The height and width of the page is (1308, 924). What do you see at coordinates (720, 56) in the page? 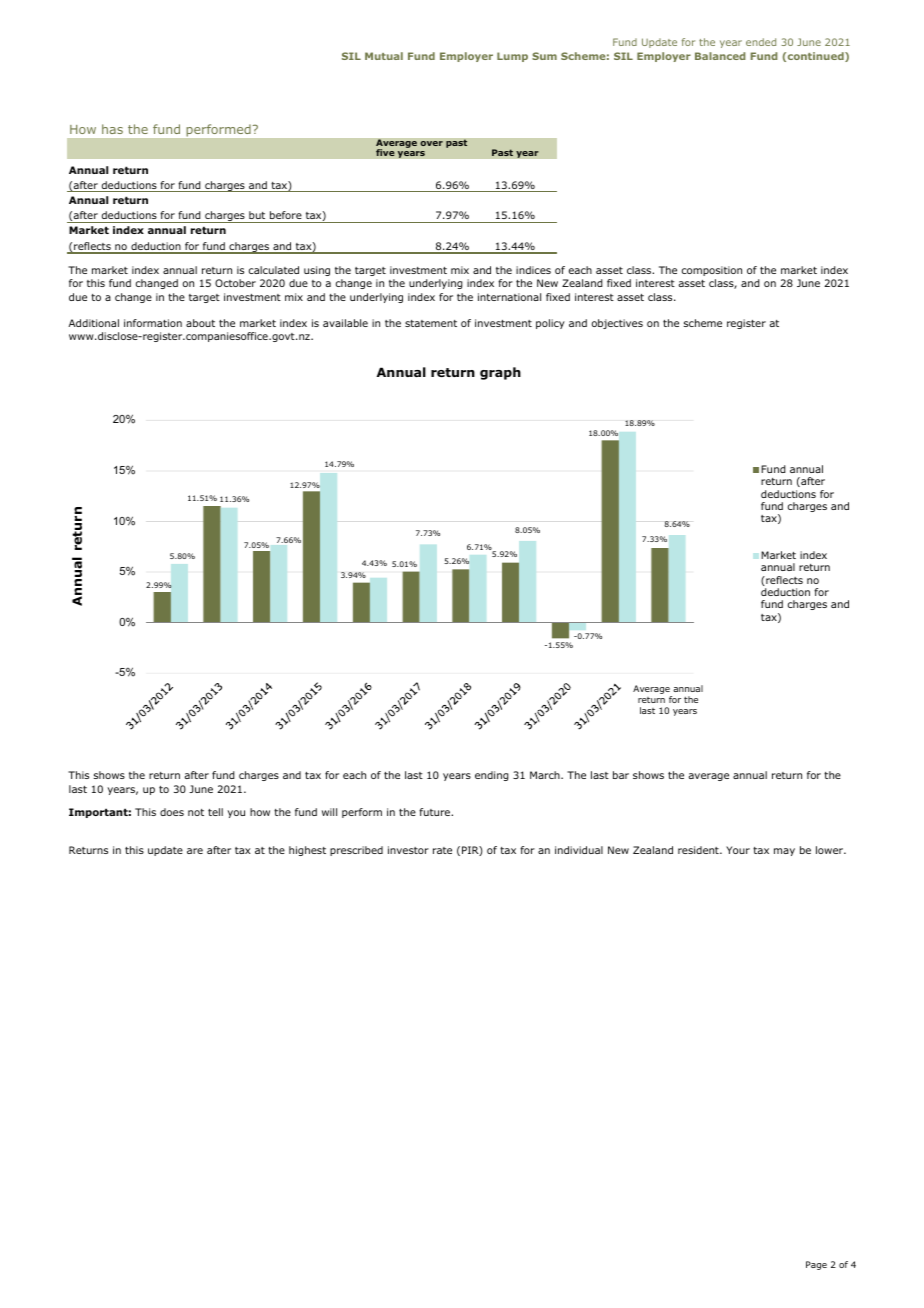
I see `Balanced` at bounding box center [720, 56].
